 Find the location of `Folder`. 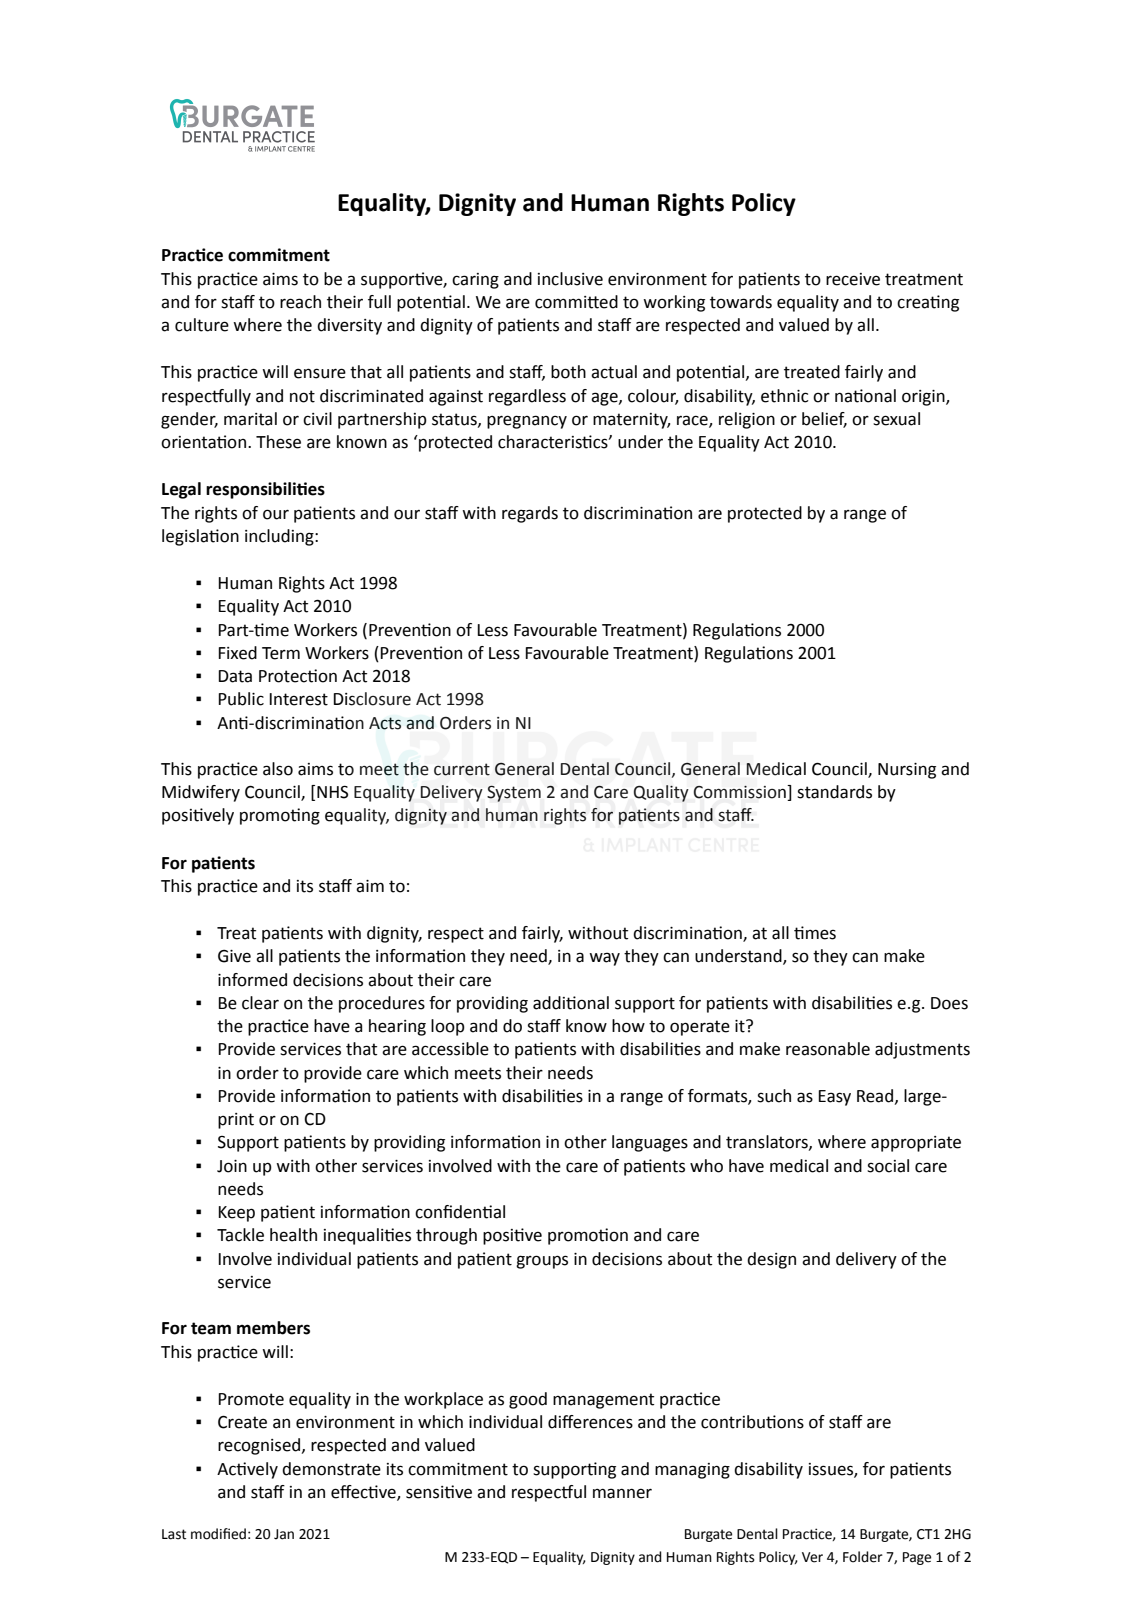

Folder is located at coordinates (863, 1557).
